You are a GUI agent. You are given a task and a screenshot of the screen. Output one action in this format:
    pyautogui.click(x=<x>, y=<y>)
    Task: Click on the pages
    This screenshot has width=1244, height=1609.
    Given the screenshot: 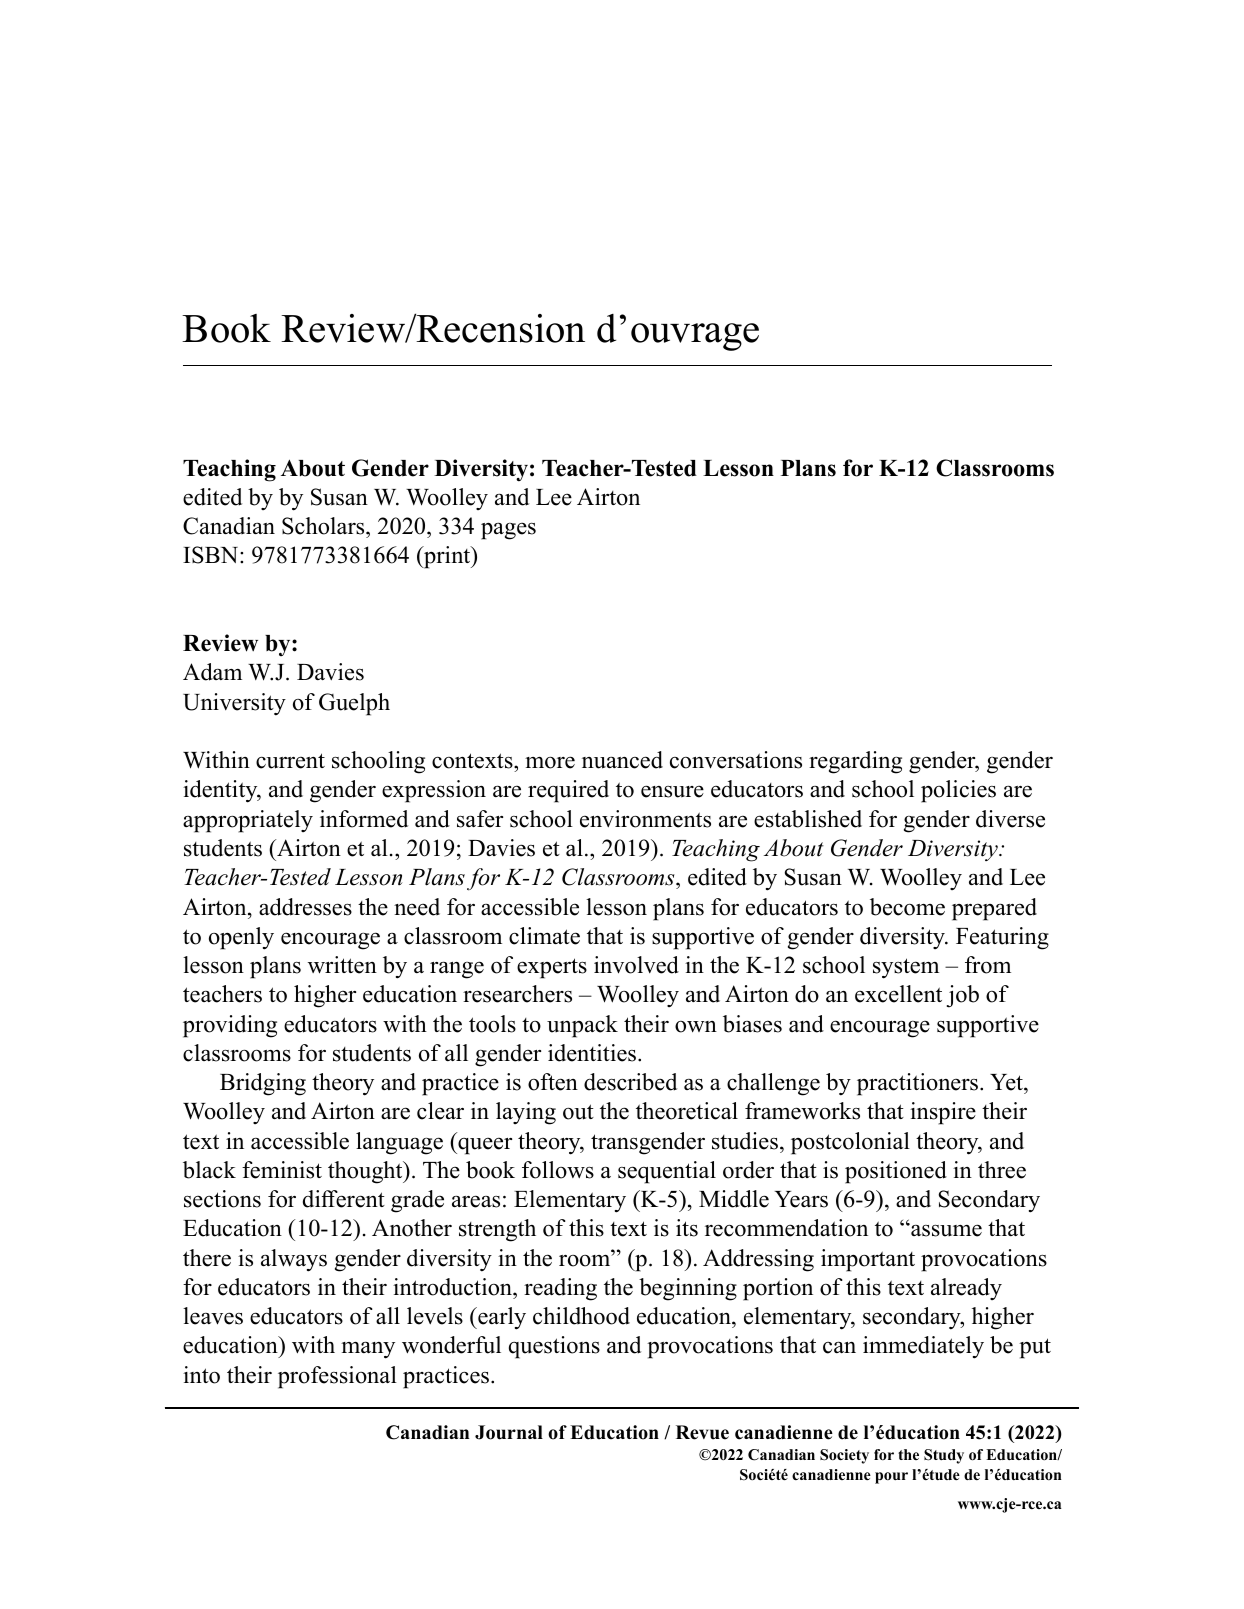 What is the action you would take?
    pyautogui.click(x=508, y=531)
